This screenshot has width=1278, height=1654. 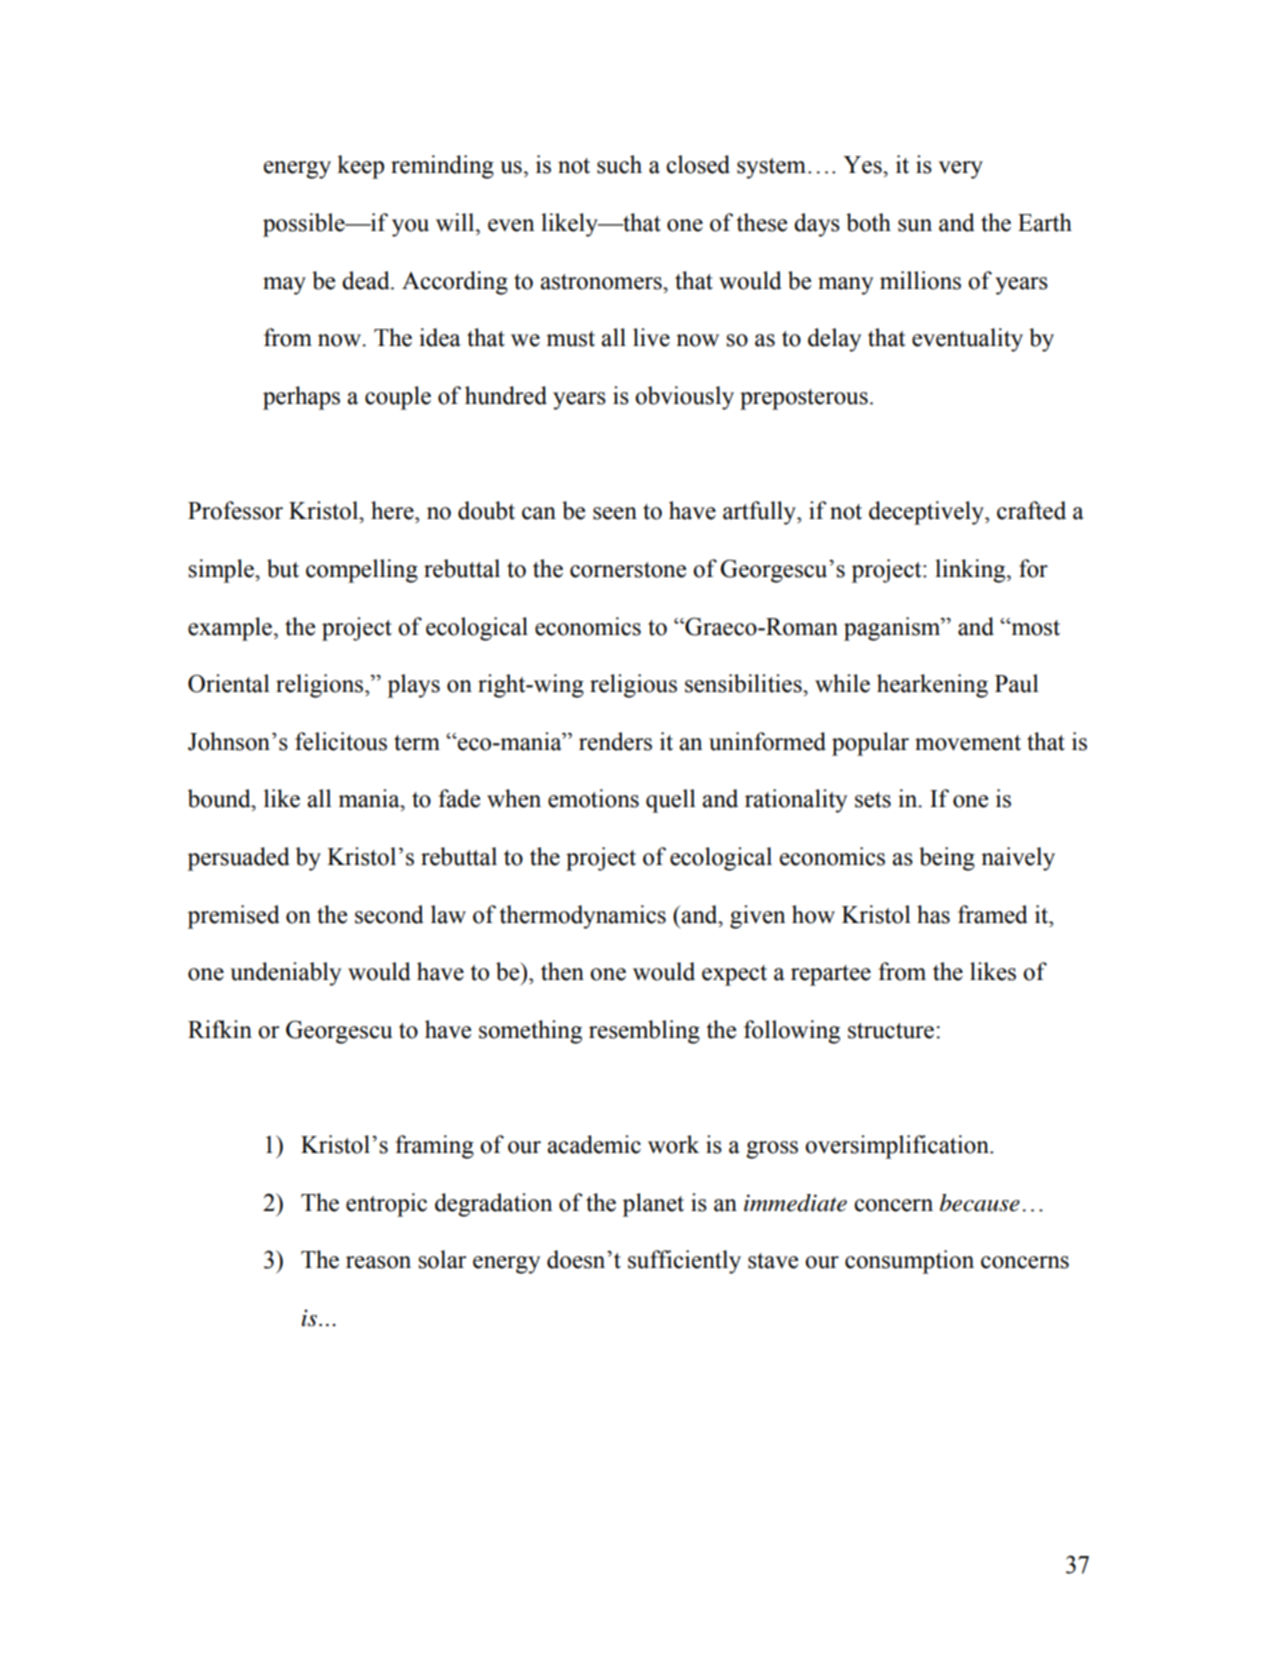 What do you see at coordinates (960, 170) in the screenshot?
I see `very` at bounding box center [960, 170].
